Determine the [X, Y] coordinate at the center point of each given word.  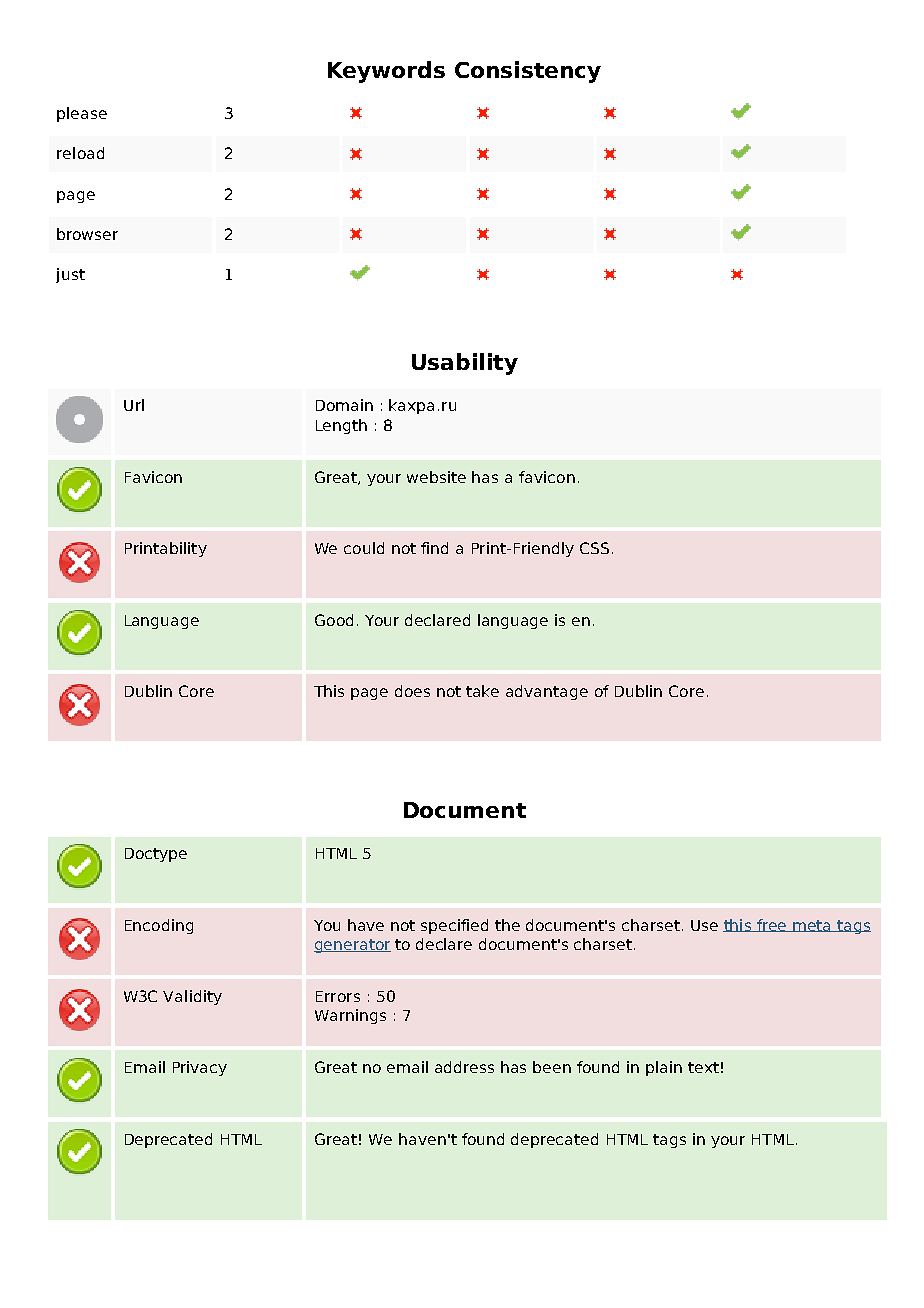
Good [334, 620]
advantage [547, 692]
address [464, 1067]
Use [704, 925]
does [412, 691]
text [703, 1067]
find [434, 548]
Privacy [200, 1068]
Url [134, 405]
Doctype [156, 855]
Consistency [528, 72]
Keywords [386, 72]
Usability [465, 364]
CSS [594, 548]
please [82, 114]
